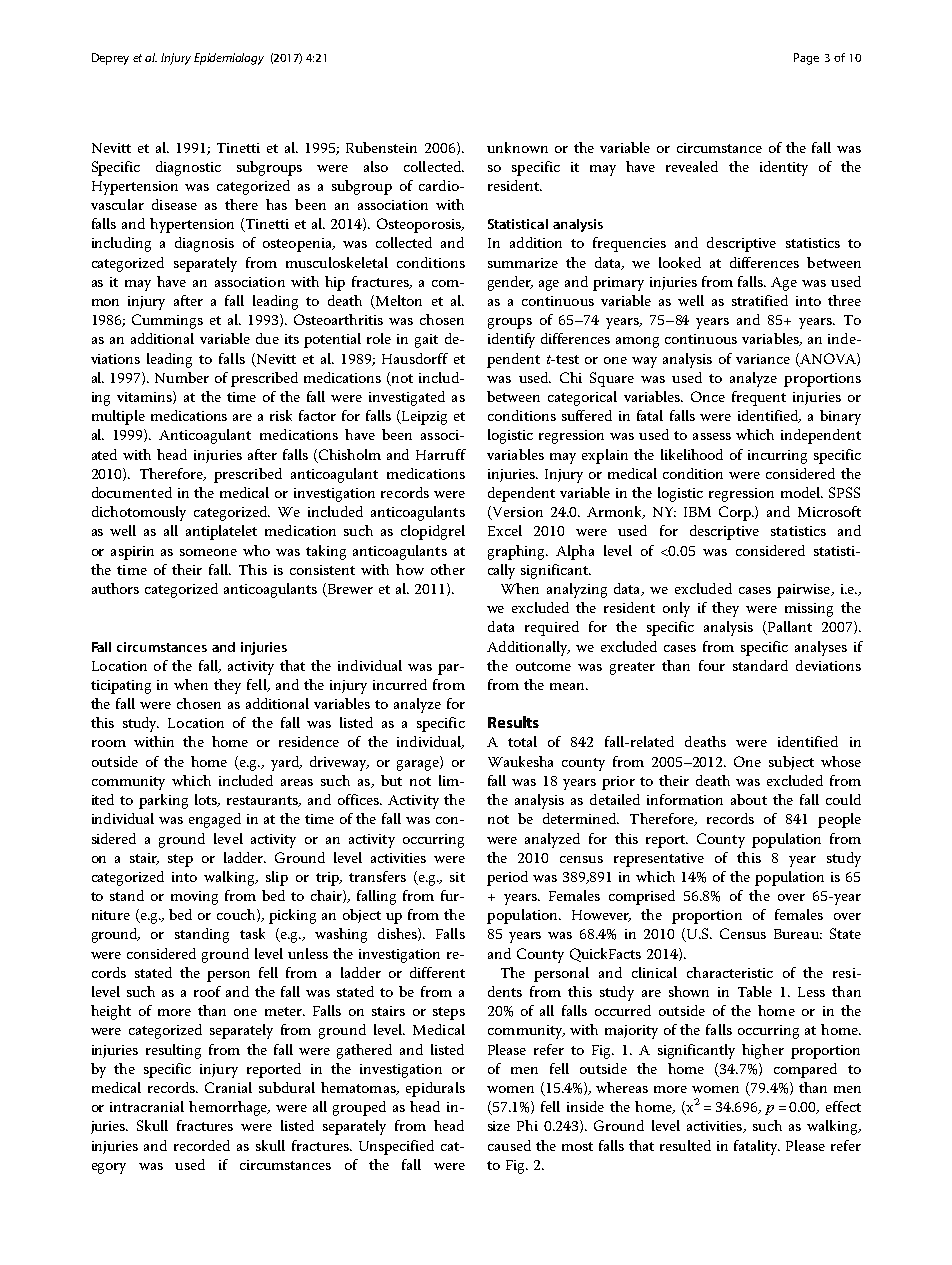 Image resolution: width=952 pixels, height=1265 pixels. What do you see at coordinates (517, 147) in the screenshot?
I see `unknown` at bounding box center [517, 147].
